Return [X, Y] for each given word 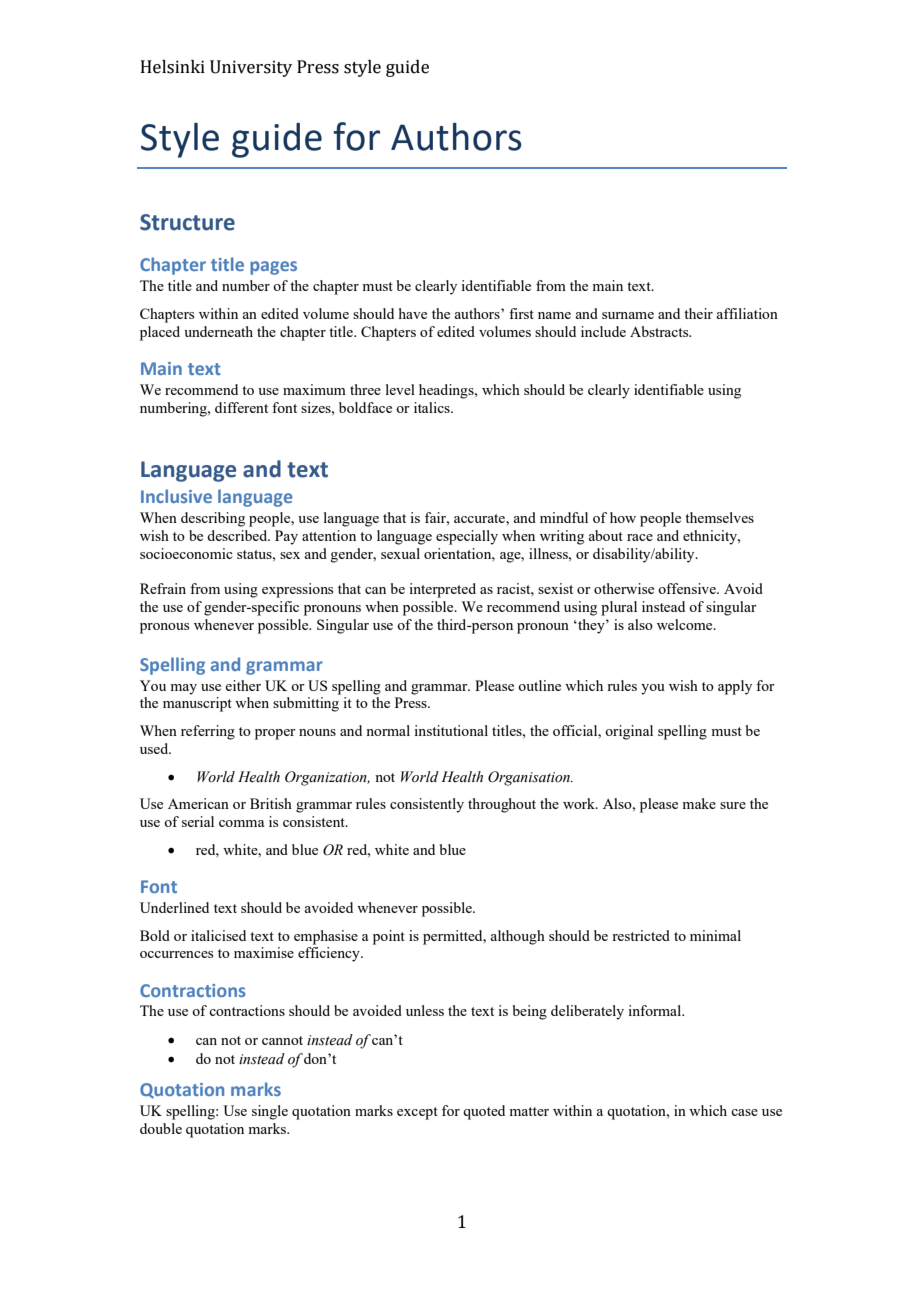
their [698, 313]
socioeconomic [186, 553]
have [413, 313]
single [270, 1112]
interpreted [442, 590]
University [251, 68]
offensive [688, 588]
